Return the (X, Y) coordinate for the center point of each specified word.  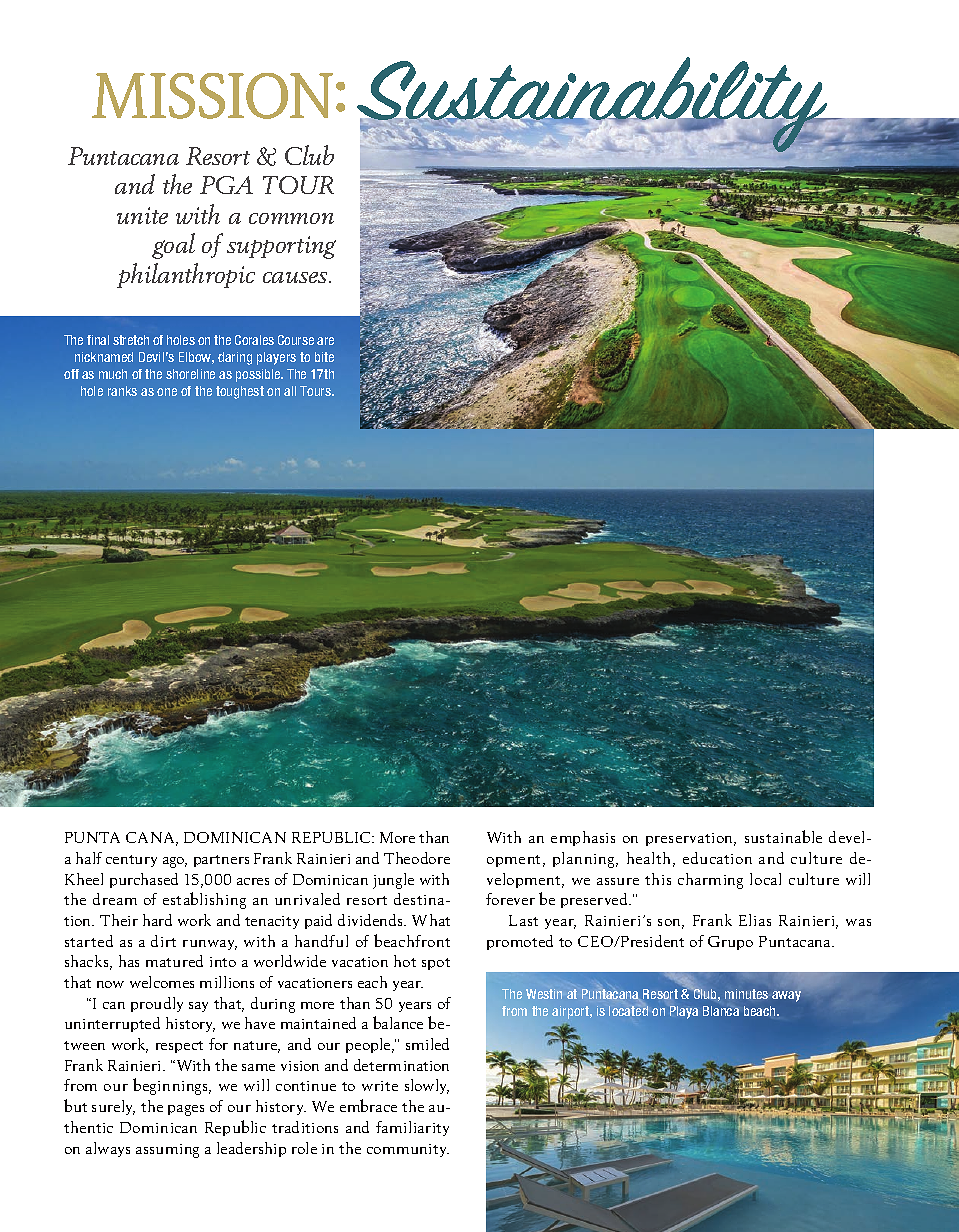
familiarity (412, 1128)
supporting (281, 247)
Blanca (721, 1011)
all (290, 391)
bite (324, 357)
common (291, 218)
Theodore (417, 858)
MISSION (212, 96)
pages (186, 1110)
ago (175, 862)
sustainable (783, 836)
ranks (122, 391)
